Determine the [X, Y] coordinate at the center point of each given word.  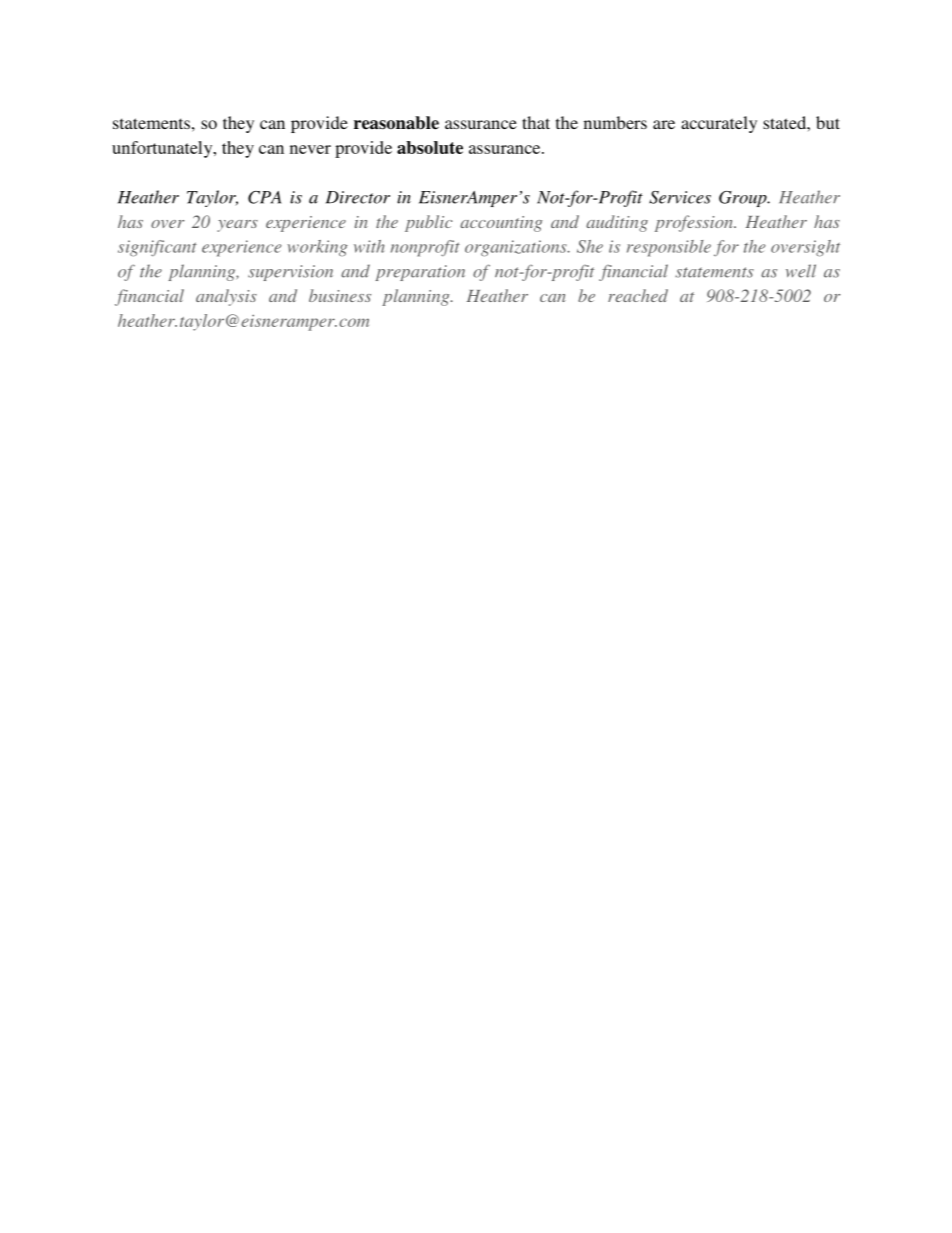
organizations [517, 248]
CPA [264, 197]
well [801, 271]
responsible [669, 248]
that [536, 122]
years [237, 226]
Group [744, 199]
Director [358, 197]
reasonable [396, 123]
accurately [719, 124]
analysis [226, 297]
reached [638, 295]
